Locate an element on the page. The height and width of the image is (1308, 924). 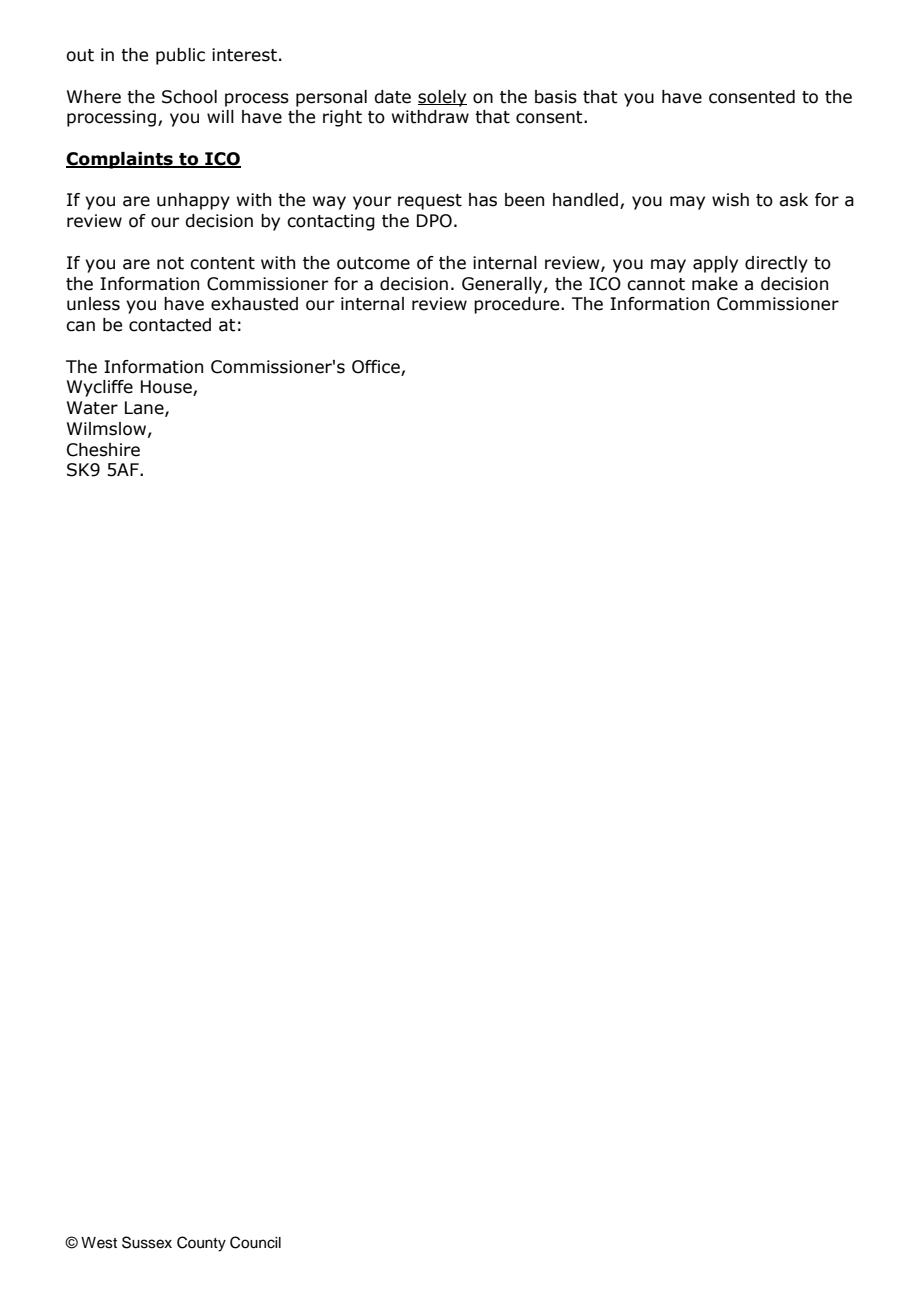
Office is located at coordinates (376, 367).
